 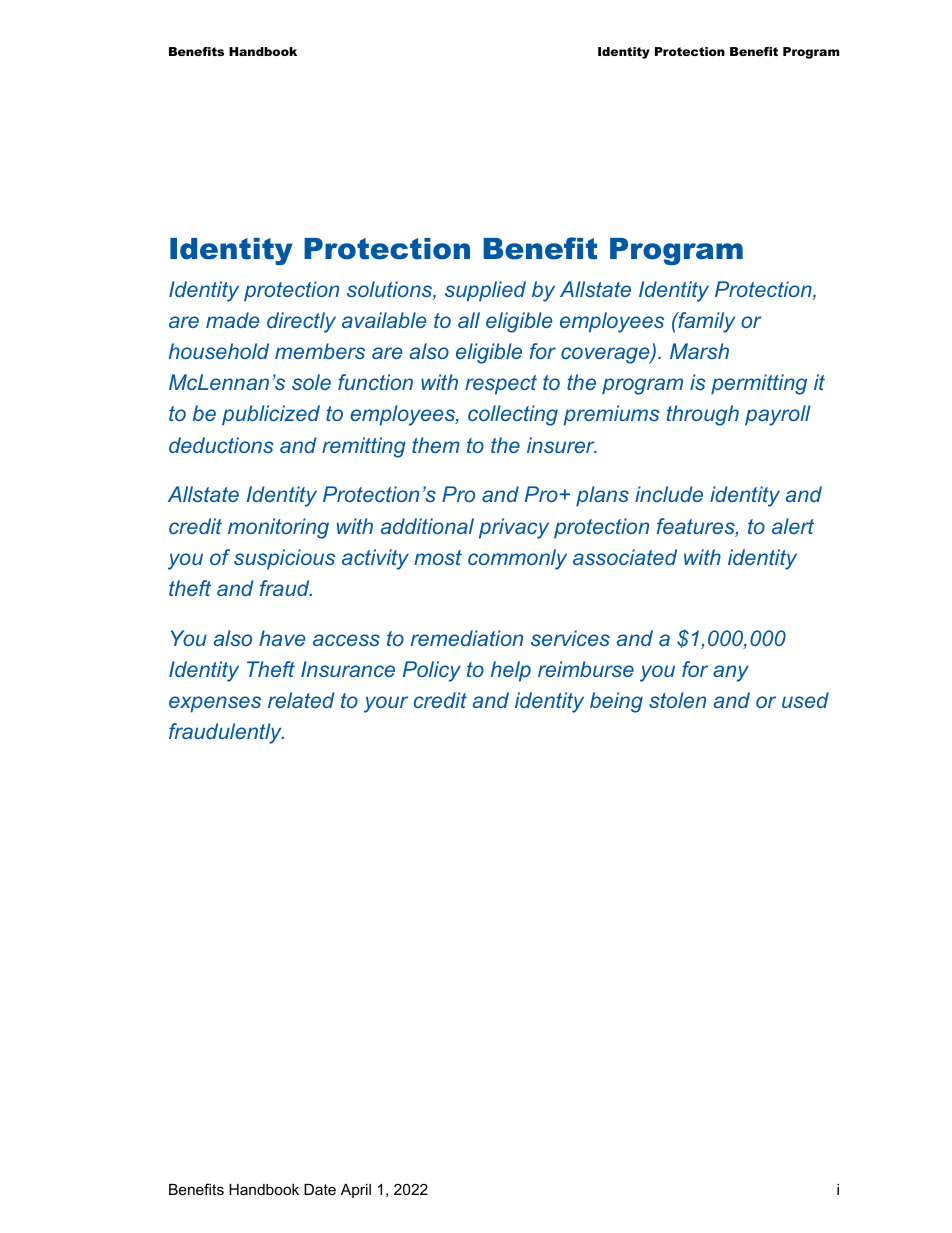 What do you see at coordinates (356, 1191) in the screenshot?
I see `April` at bounding box center [356, 1191].
